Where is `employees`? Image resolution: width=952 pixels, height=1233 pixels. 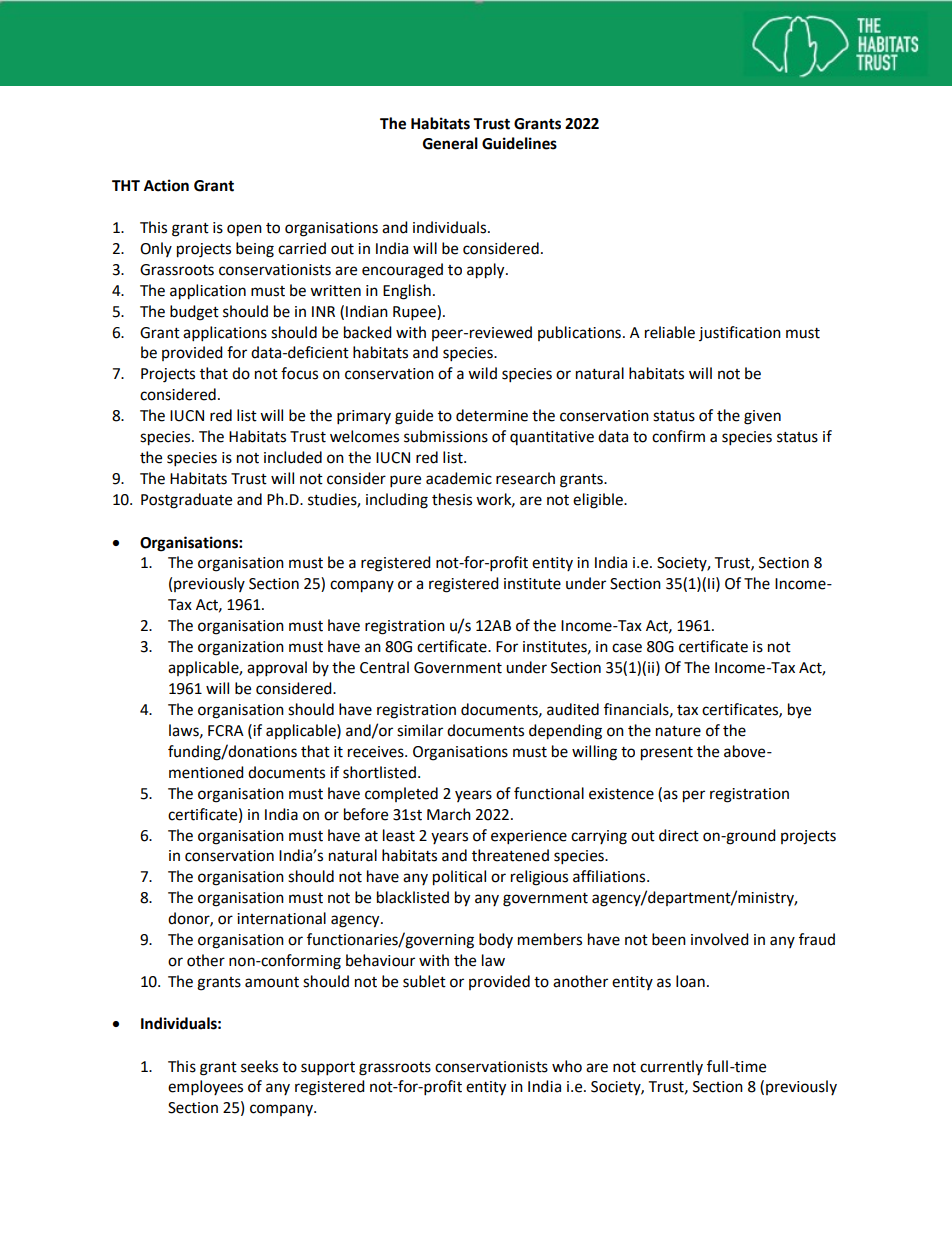
employees is located at coordinates (205, 1088).
